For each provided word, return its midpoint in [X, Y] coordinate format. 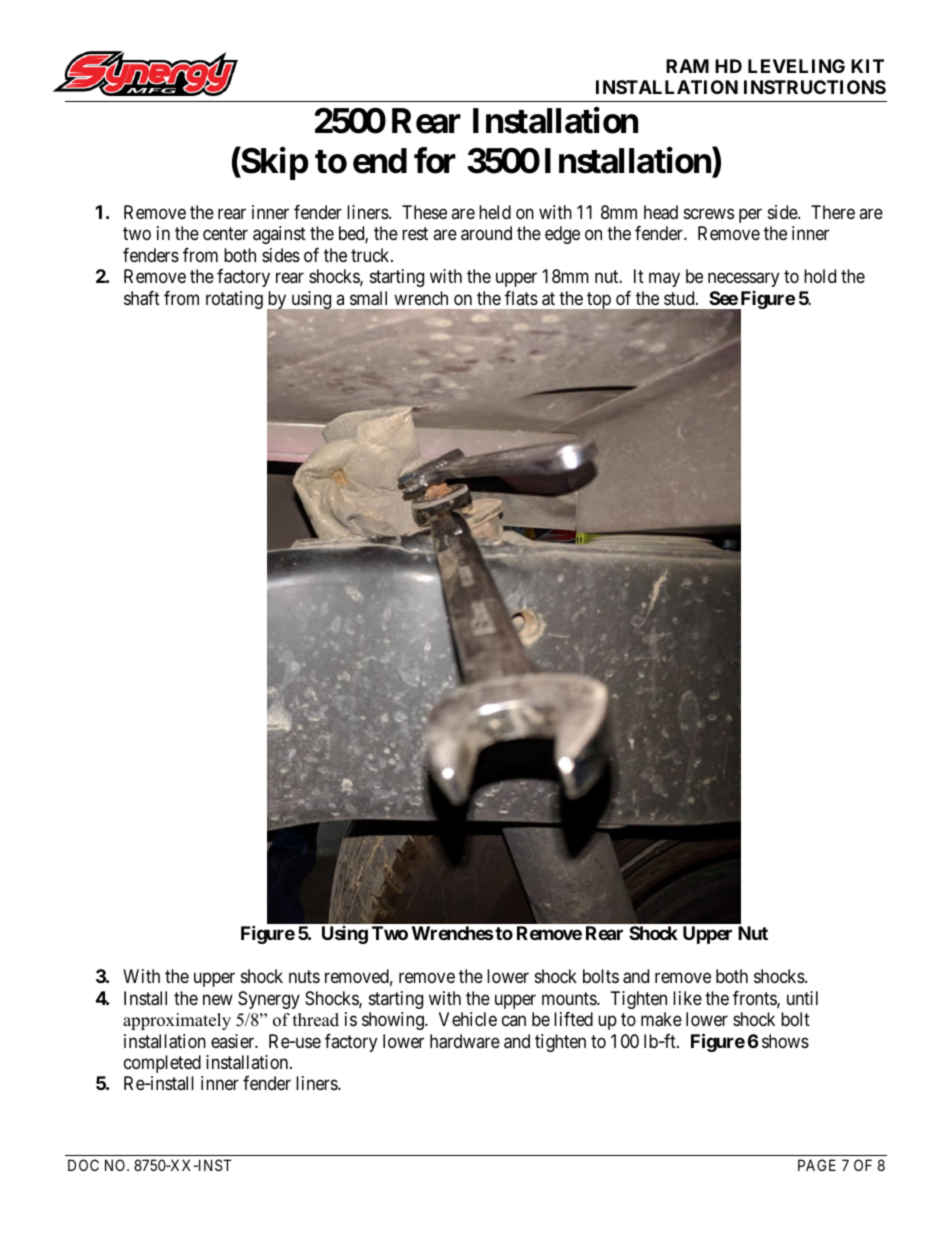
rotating [234, 300]
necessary [743, 280]
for [435, 160]
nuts [304, 976]
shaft [142, 298]
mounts [570, 998]
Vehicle [468, 1019]
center [225, 234]
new [218, 999]
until [802, 998]
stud [680, 298]
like [687, 998]
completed [162, 1064]
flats [521, 298]
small [368, 298]
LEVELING [796, 66]
